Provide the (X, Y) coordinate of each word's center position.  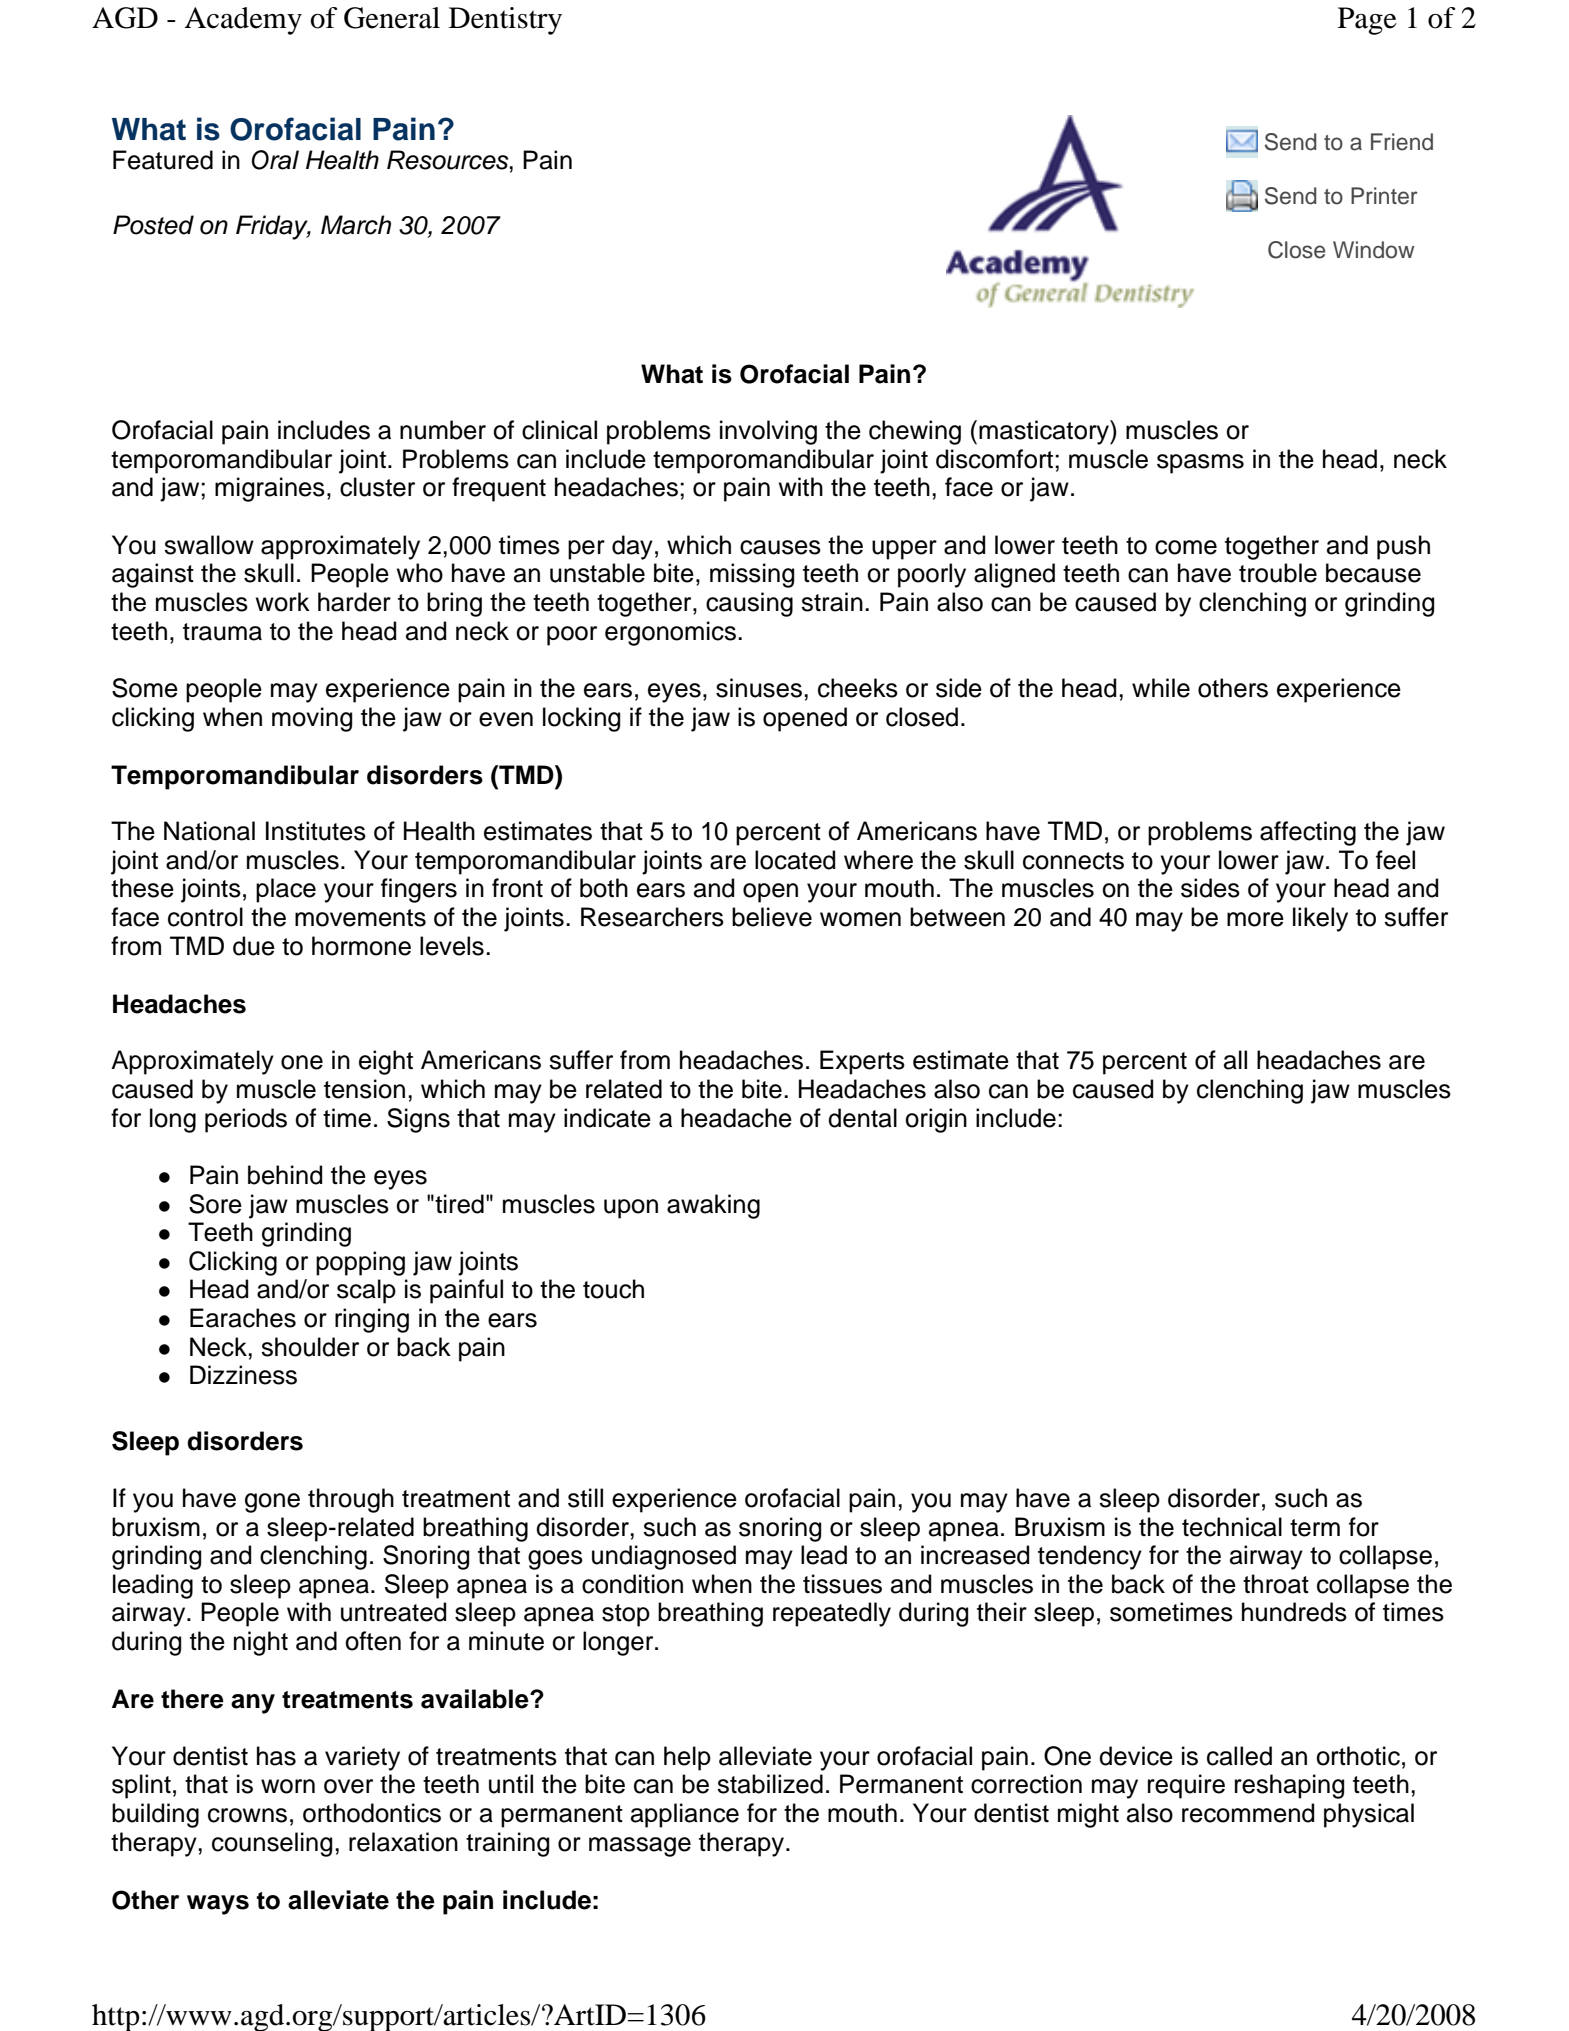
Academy (243, 21)
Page (1367, 21)
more (1255, 919)
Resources (449, 160)
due (254, 946)
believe (772, 917)
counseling (272, 1844)
